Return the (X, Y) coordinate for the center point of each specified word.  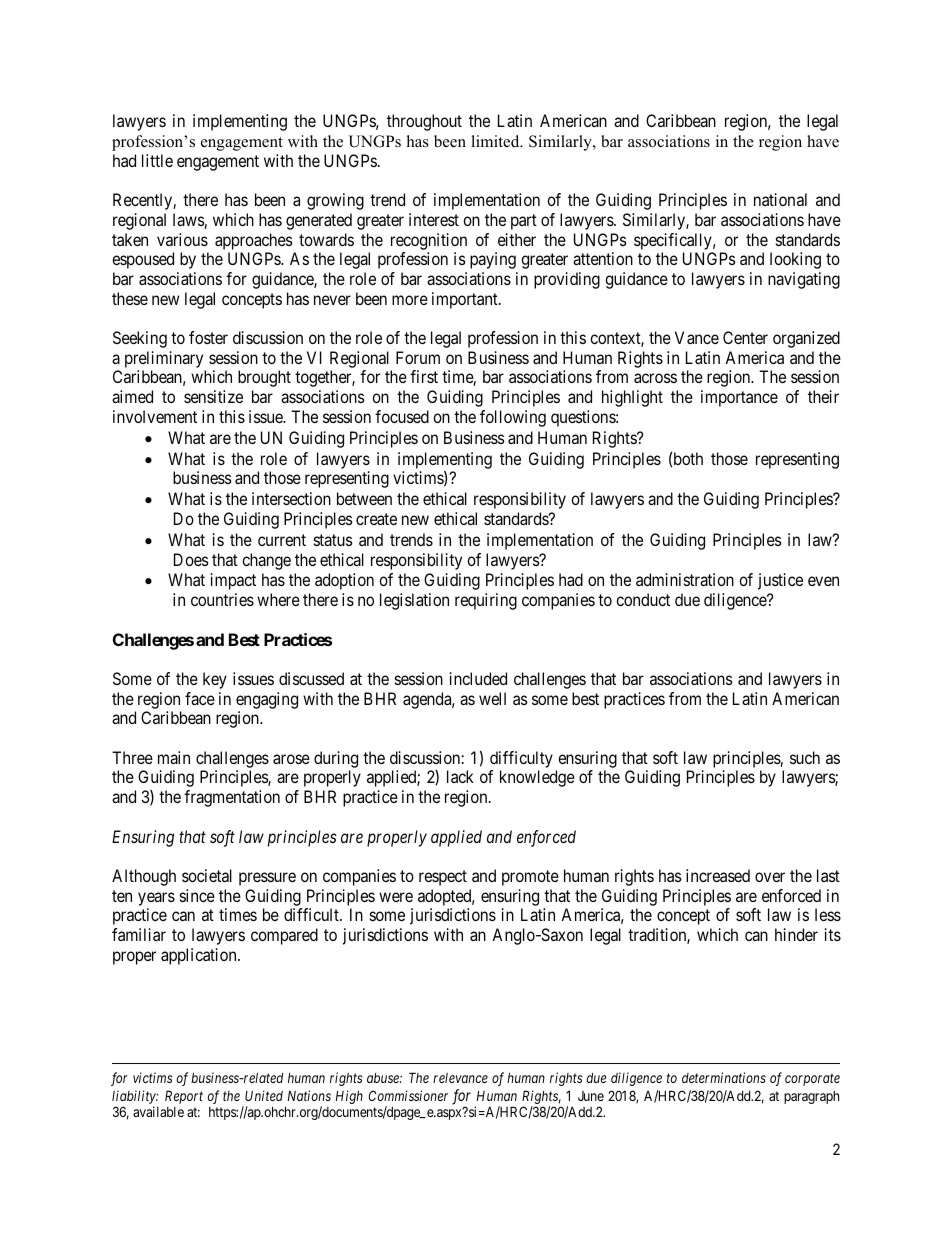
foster (208, 337)
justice (780, 581)
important (466, 300)
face (200, 698)
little (157, 160)
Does (191, 559)
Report (184, 1097)
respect (443, 878)
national (780, 199)
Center (745, 337)
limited (496, 141)
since (197, 895)
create (376, 519)
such (805, 757)
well (492, 698)
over (770, 877)
